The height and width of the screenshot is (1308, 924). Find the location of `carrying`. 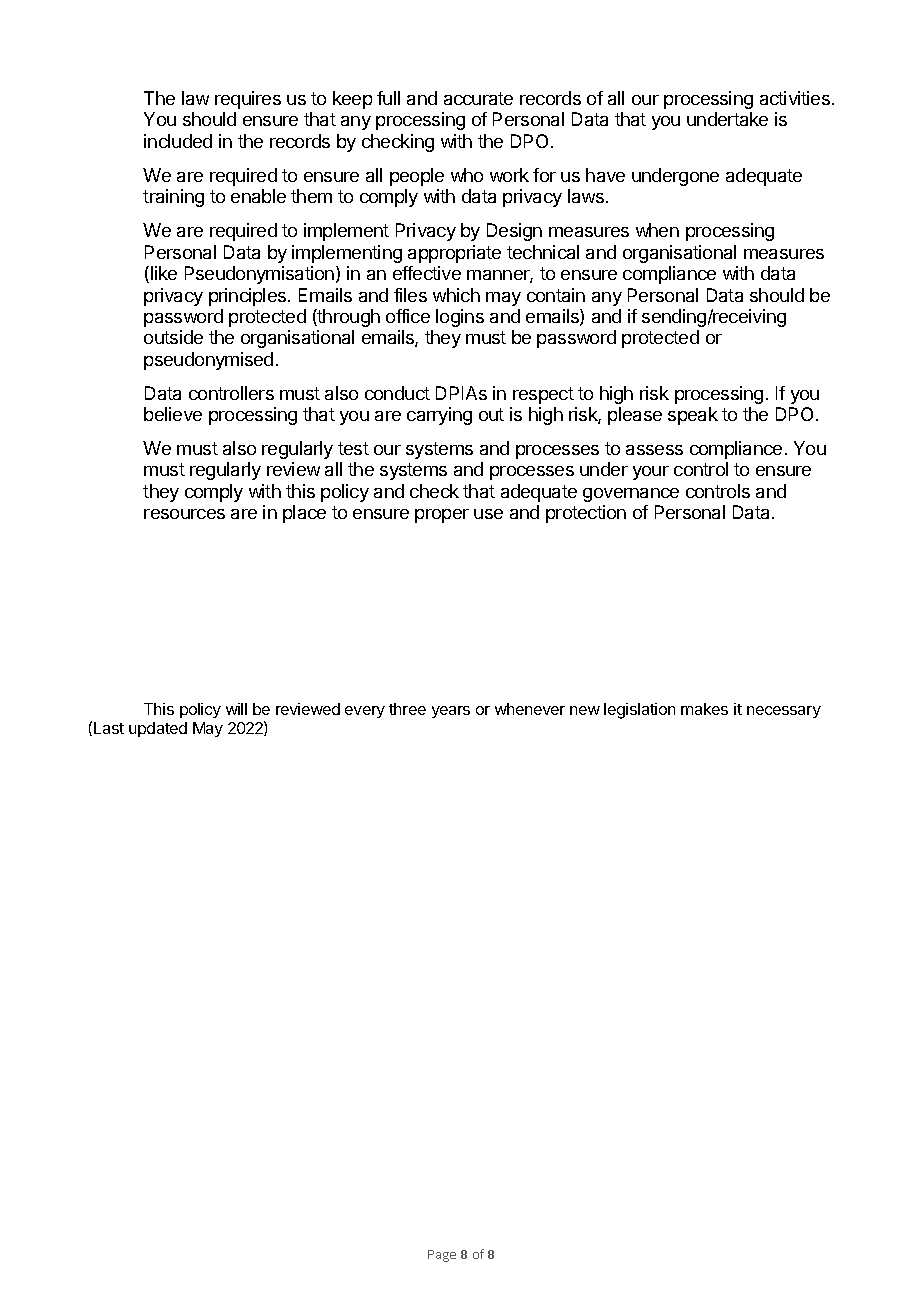

carrying is located at coordinates (439, 416).
